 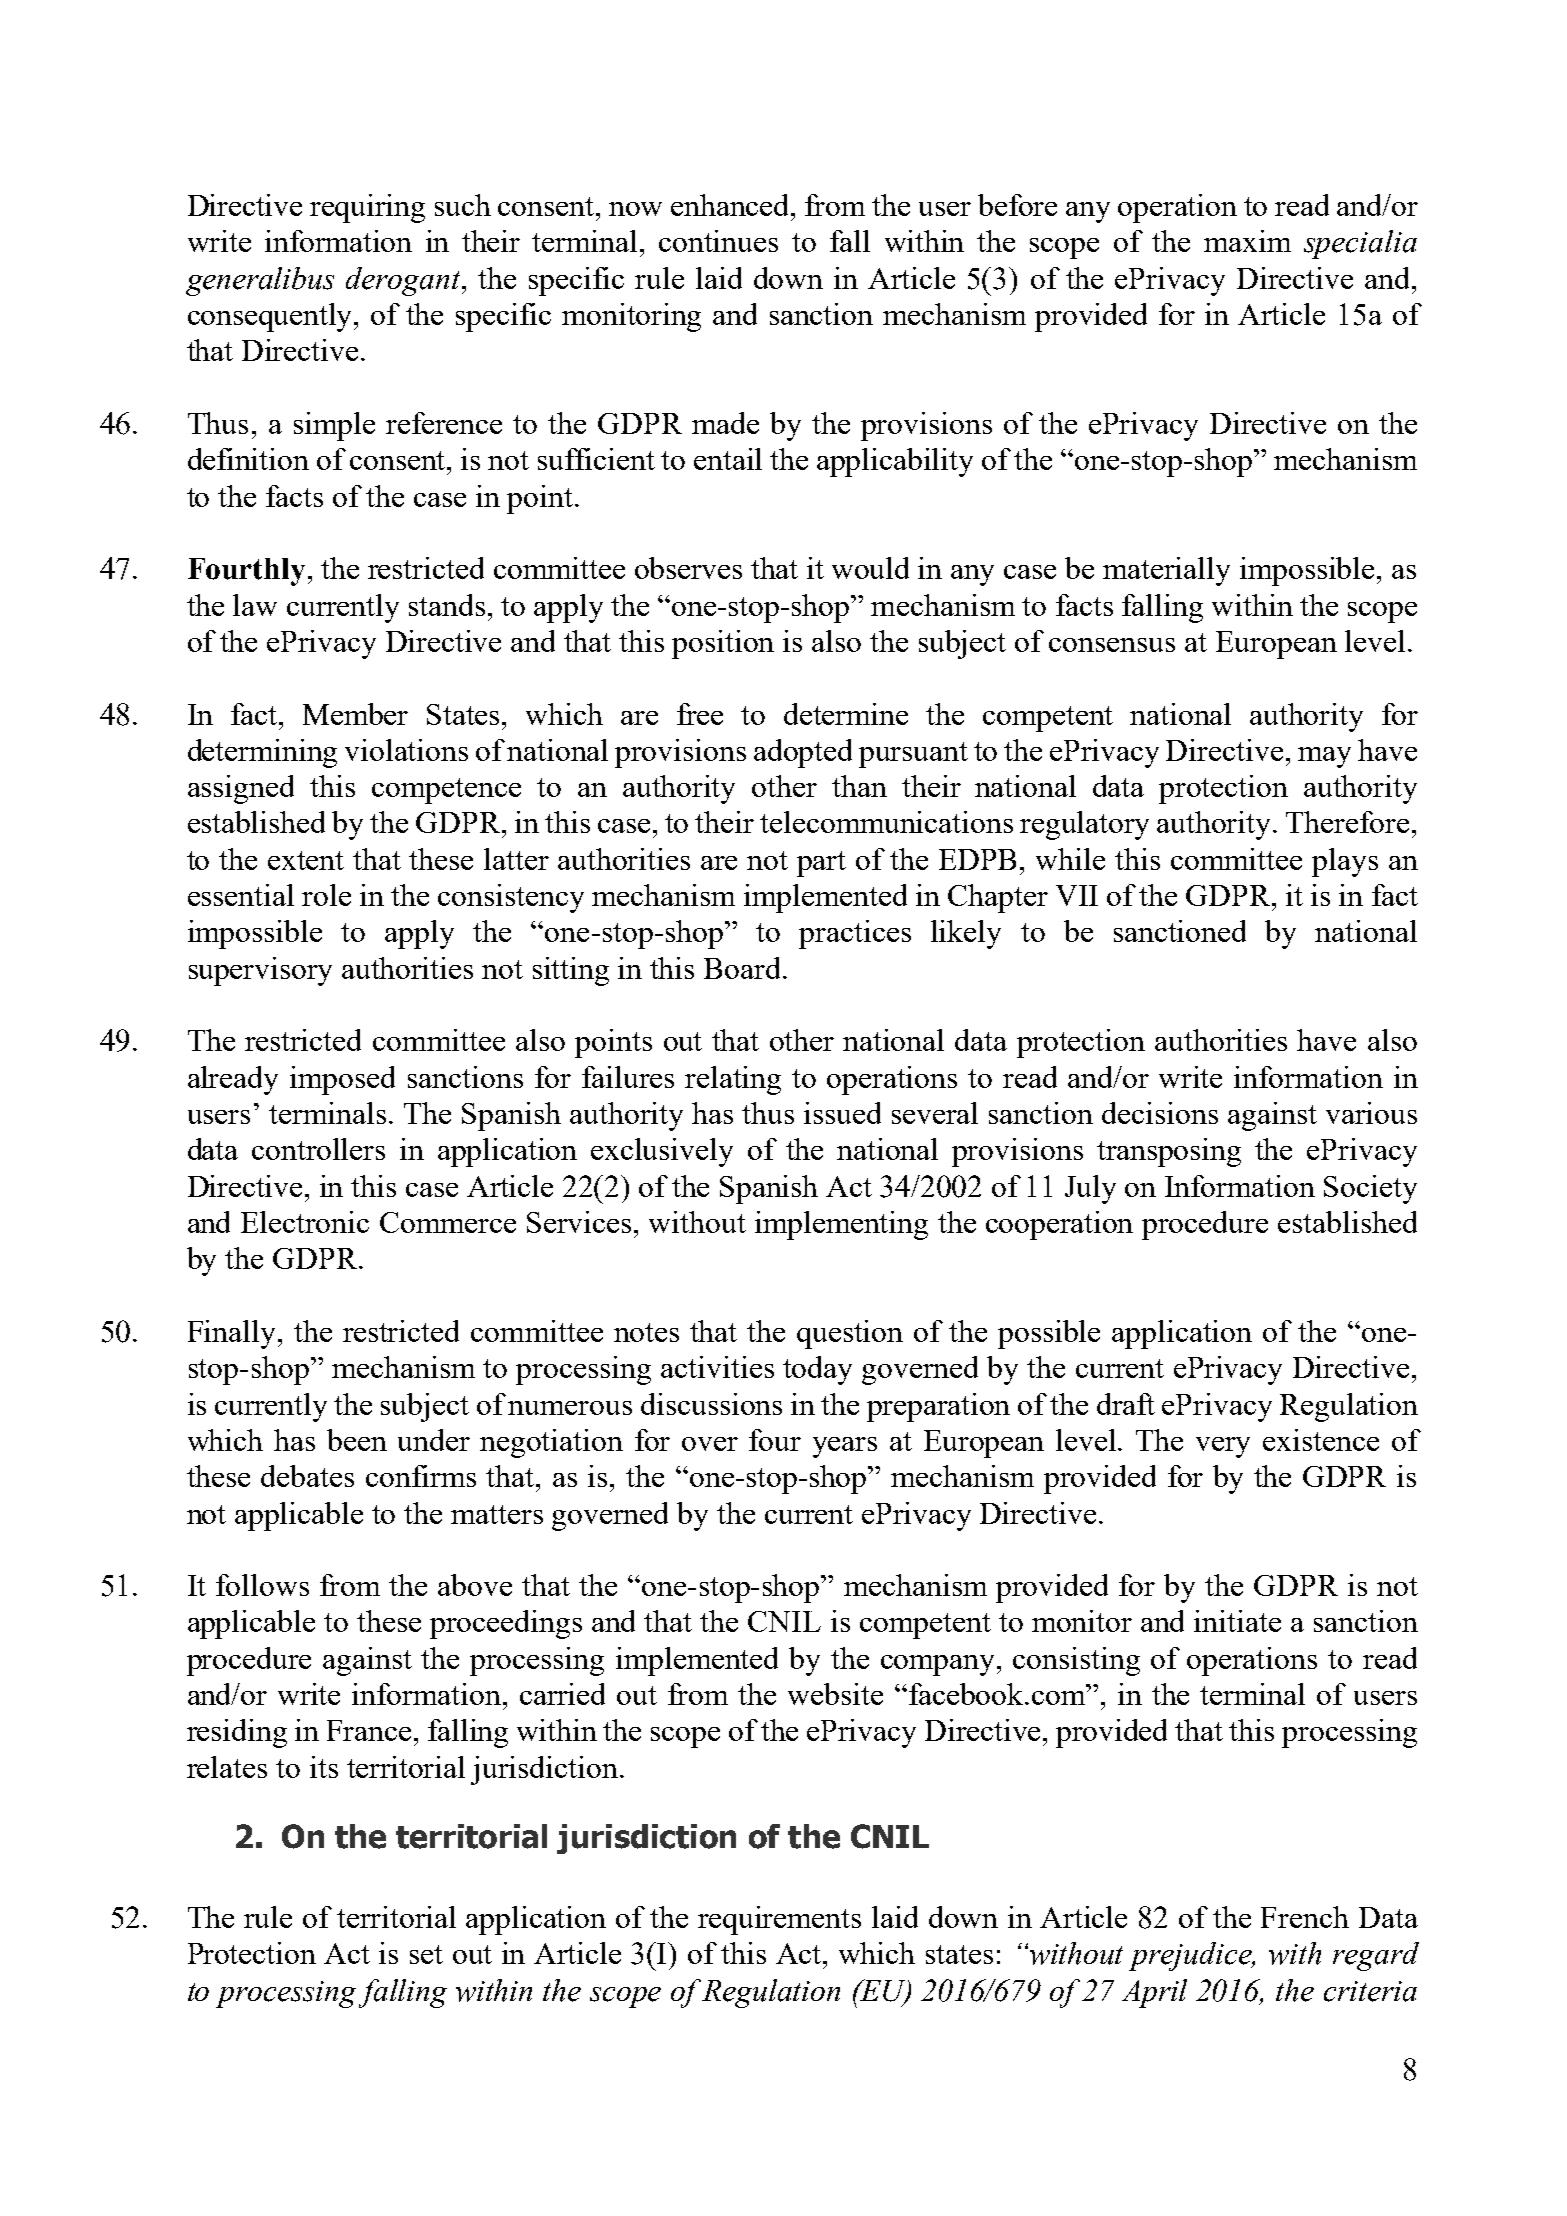 I want to click on continues, so click(x=718, y=241).
